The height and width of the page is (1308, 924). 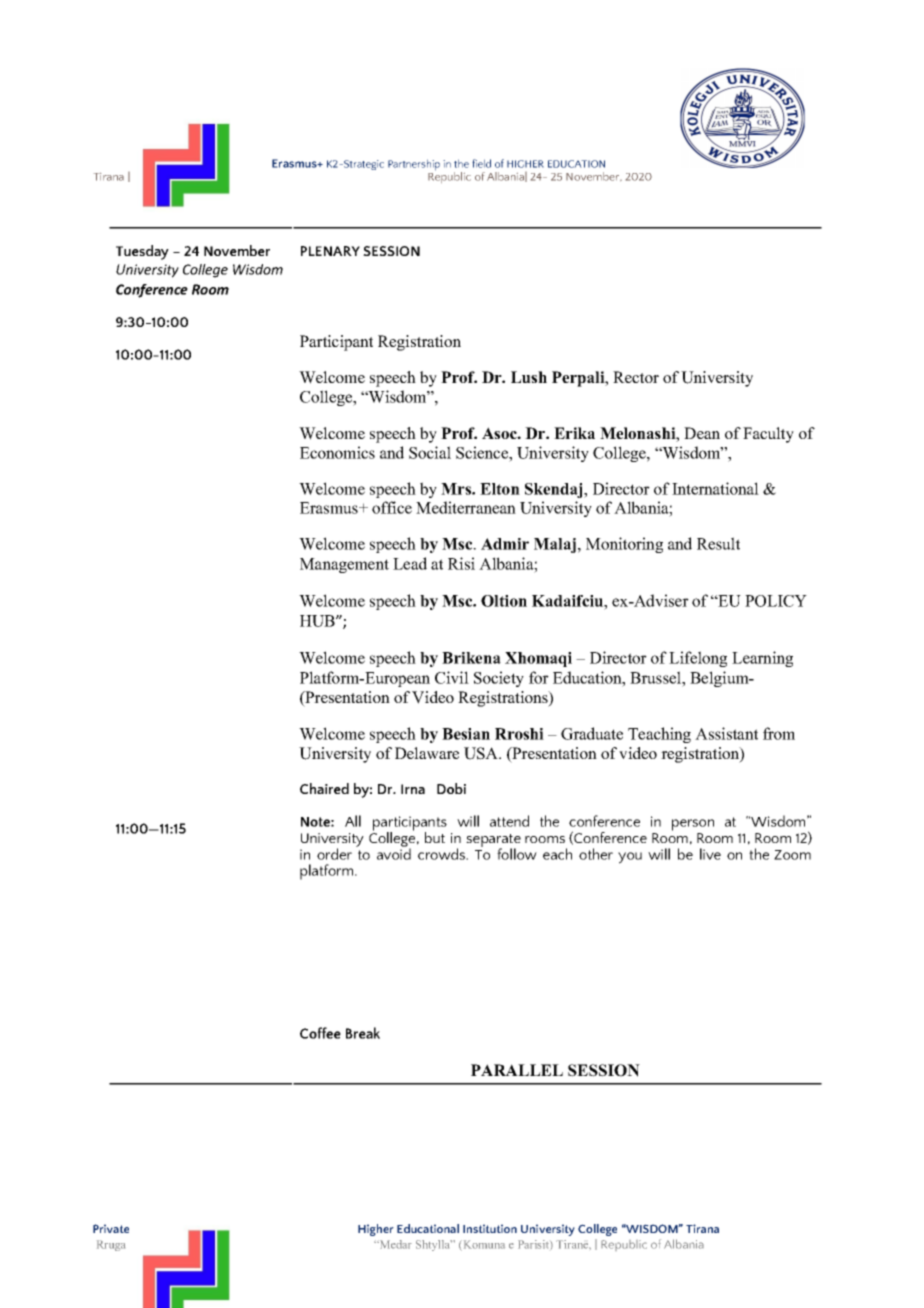 I want to click on Institution, so click(x=490, y=1228).
